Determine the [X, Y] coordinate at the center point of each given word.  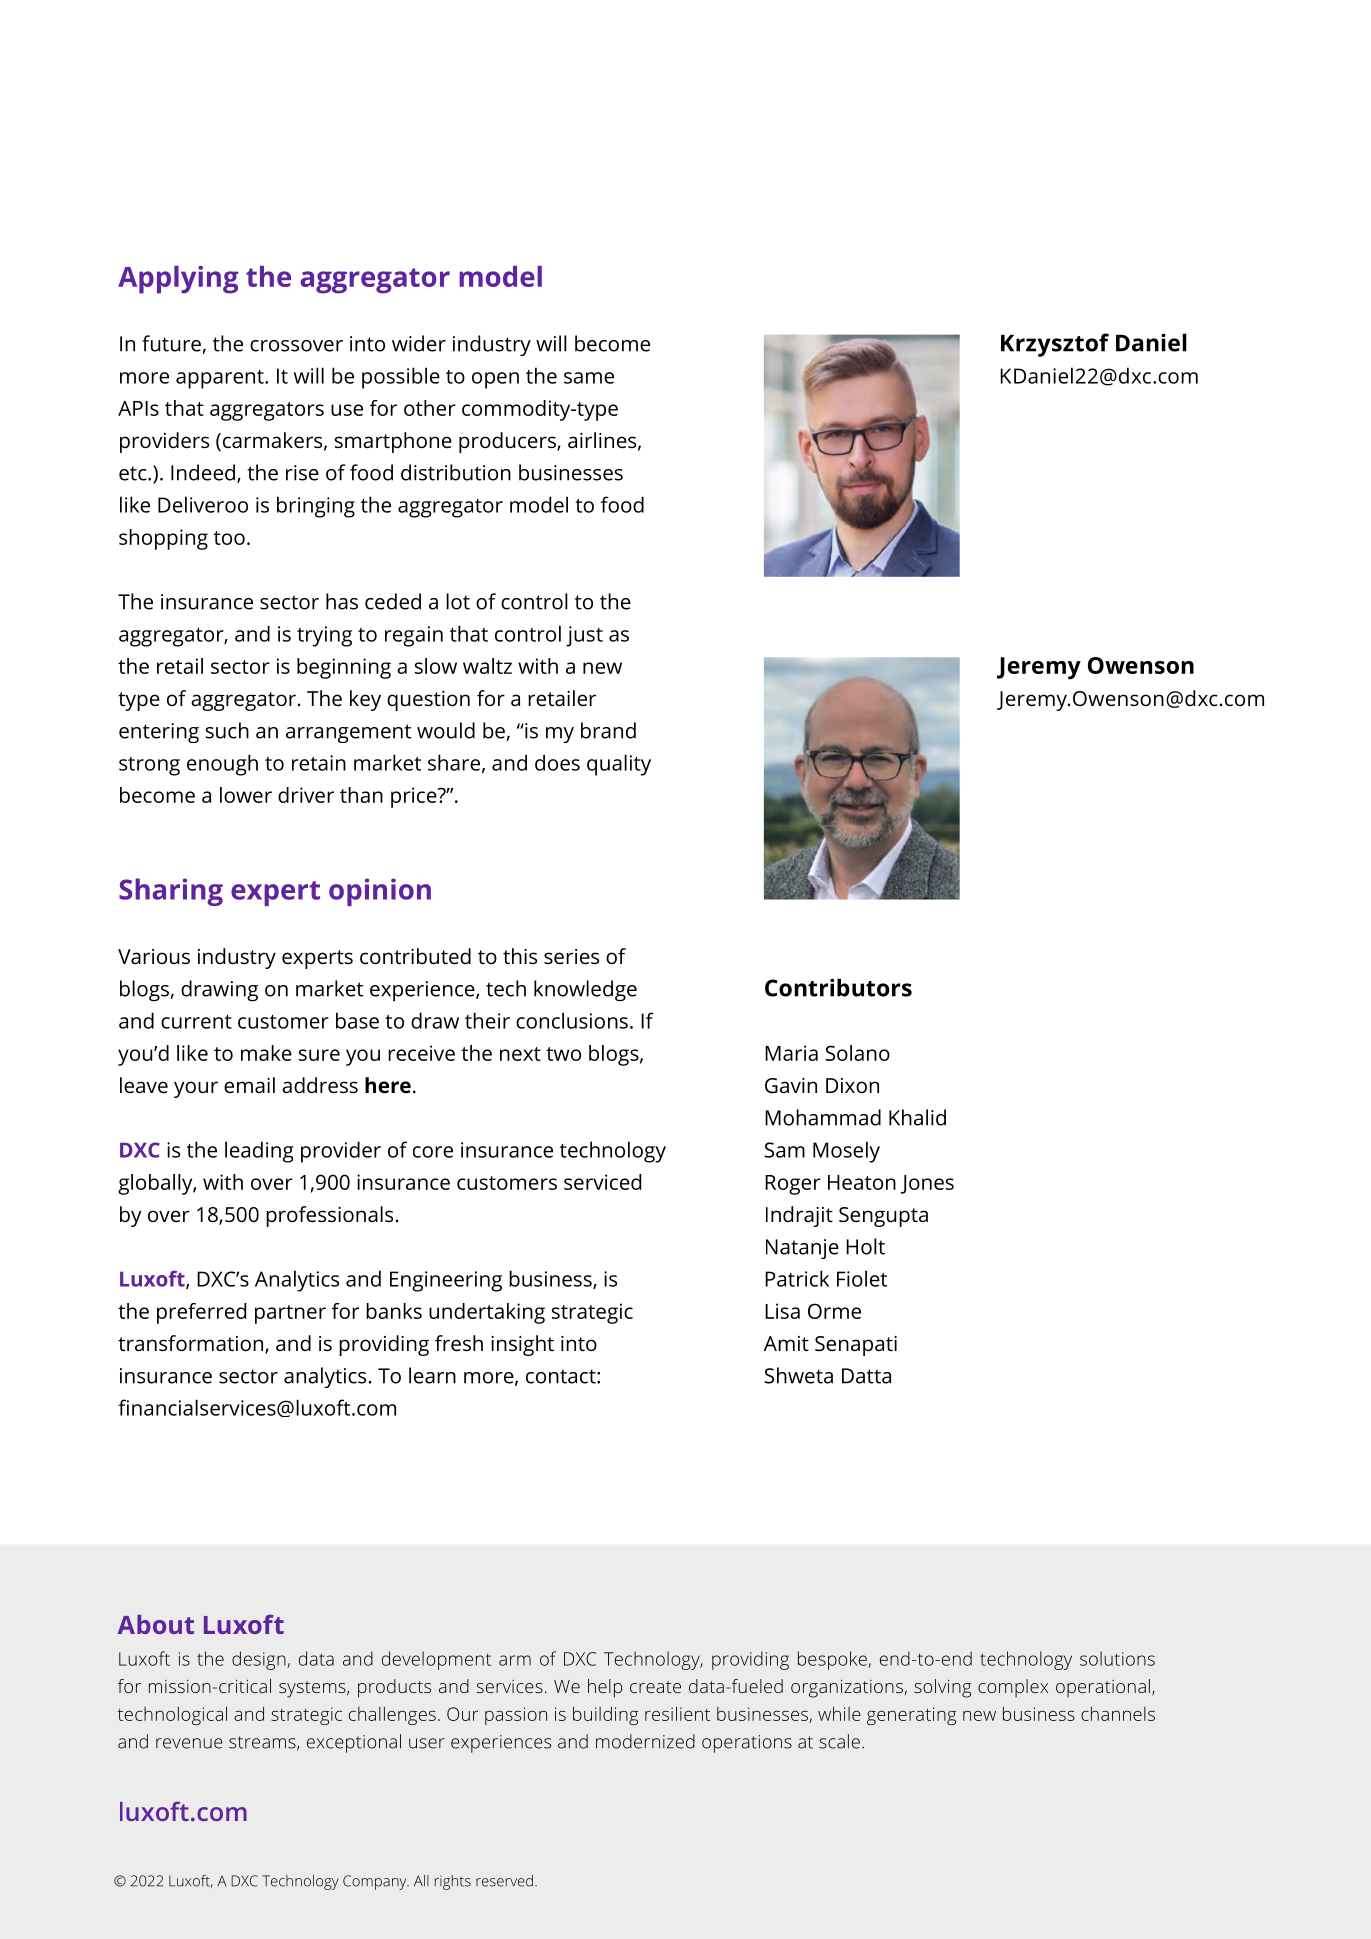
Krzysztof [1055, 345]
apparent [221, 379]
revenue [189, 1743]
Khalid [917, 1117]
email [249, 1085]
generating [911, 1716]
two [563, 1054]
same [589, 378]
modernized [645, 1741]
